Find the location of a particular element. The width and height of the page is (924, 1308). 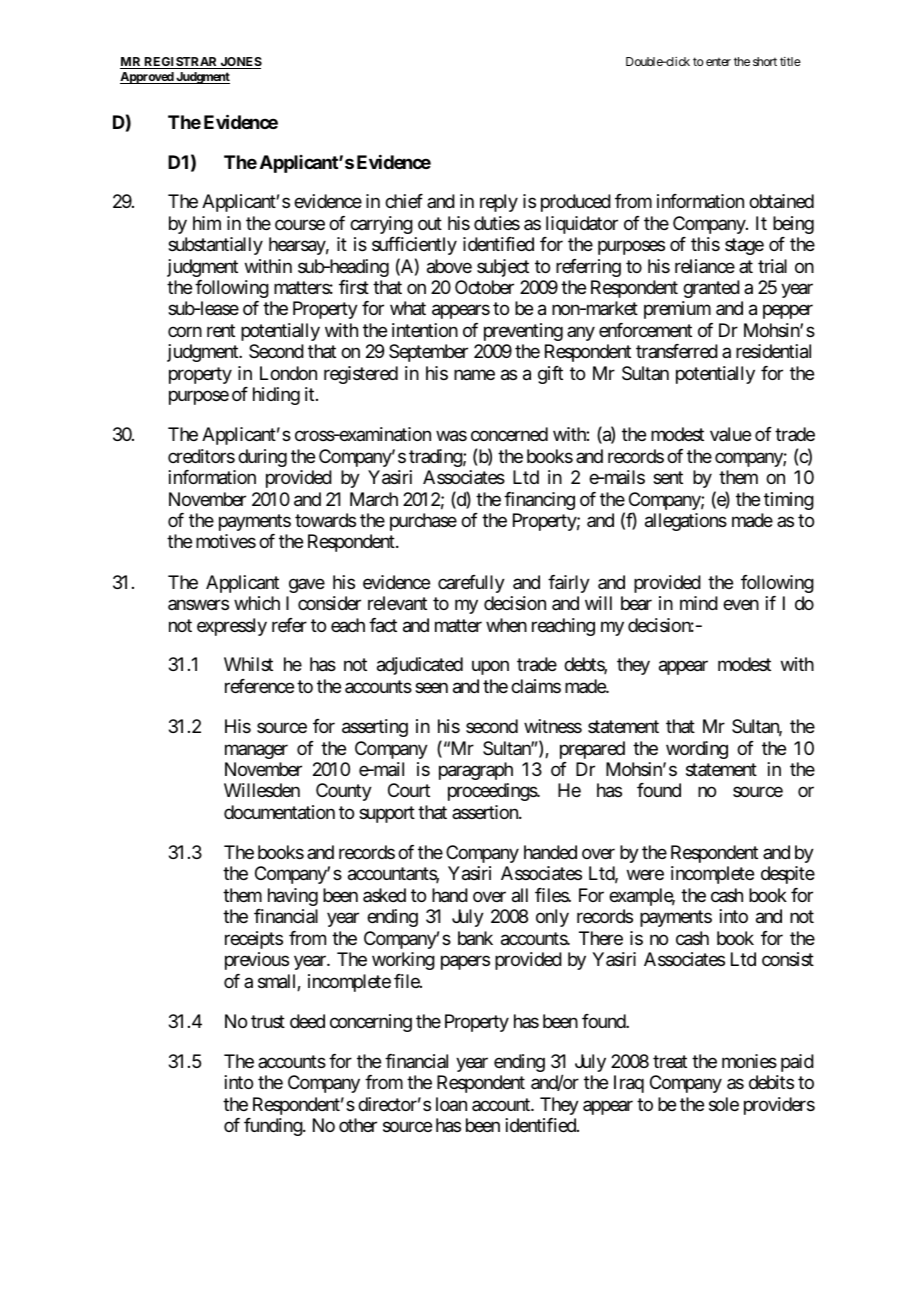

concerned is located at coordinates (509, 434).
